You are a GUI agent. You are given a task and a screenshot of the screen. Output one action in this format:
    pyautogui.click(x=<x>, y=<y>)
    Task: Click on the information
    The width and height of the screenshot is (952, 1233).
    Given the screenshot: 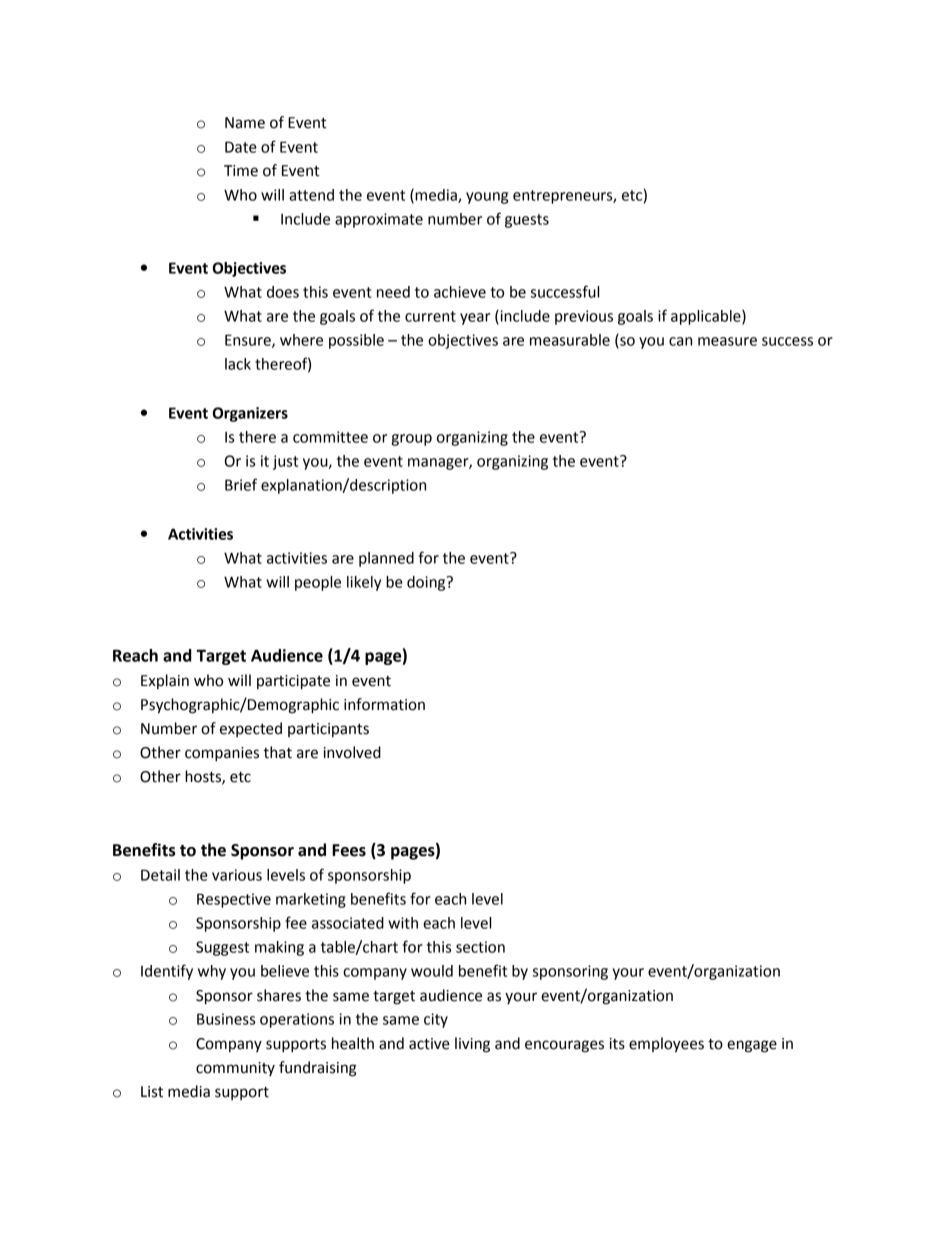 What is the action you would take?
    pyautogui.click(x=384, y=704)
